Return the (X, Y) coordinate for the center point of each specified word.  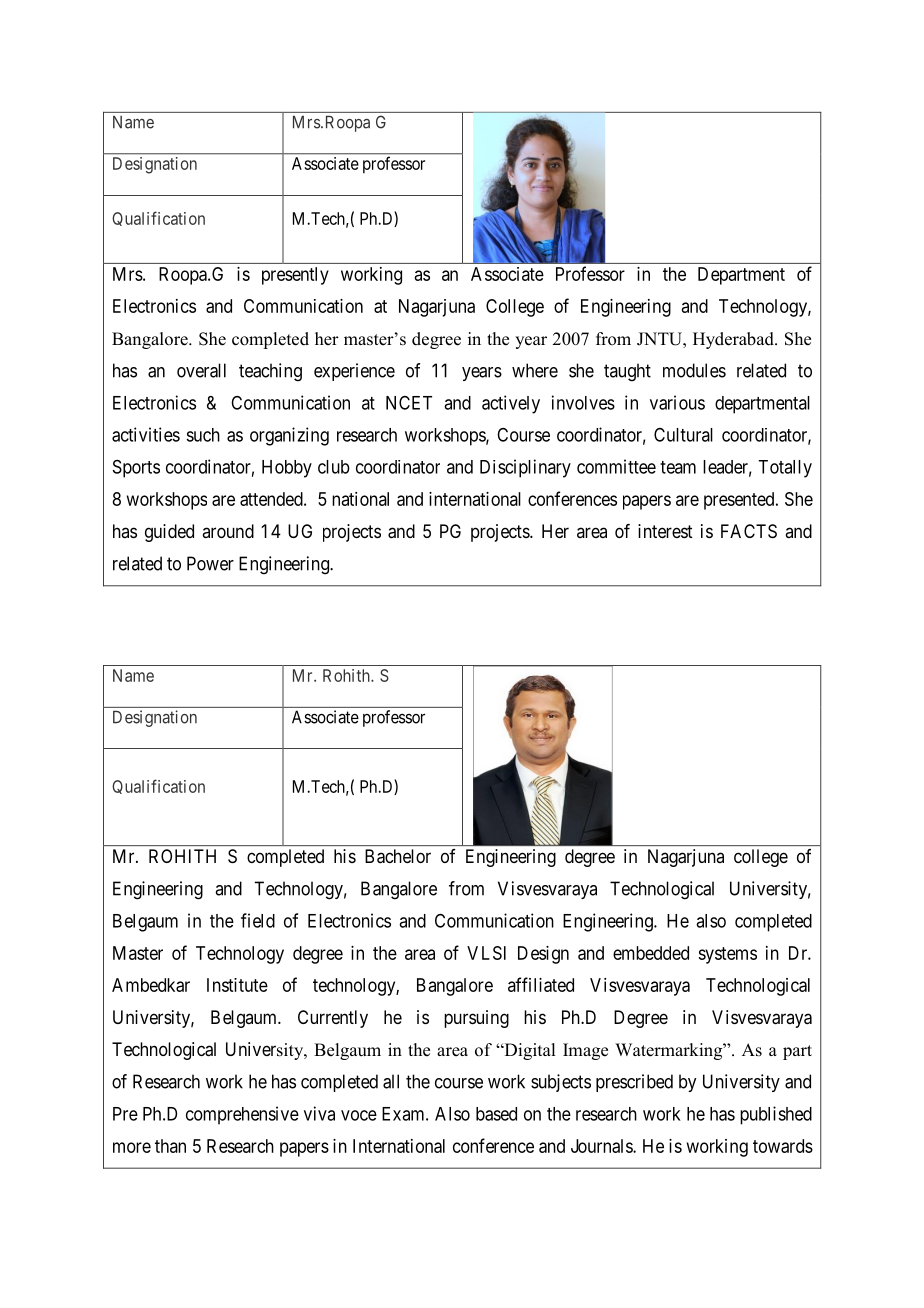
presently (295, 276)
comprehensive (242, 1115)
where (535, 370)
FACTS (749, 531)
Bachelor (398, 856)
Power (210, 563)
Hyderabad (734, 340)
